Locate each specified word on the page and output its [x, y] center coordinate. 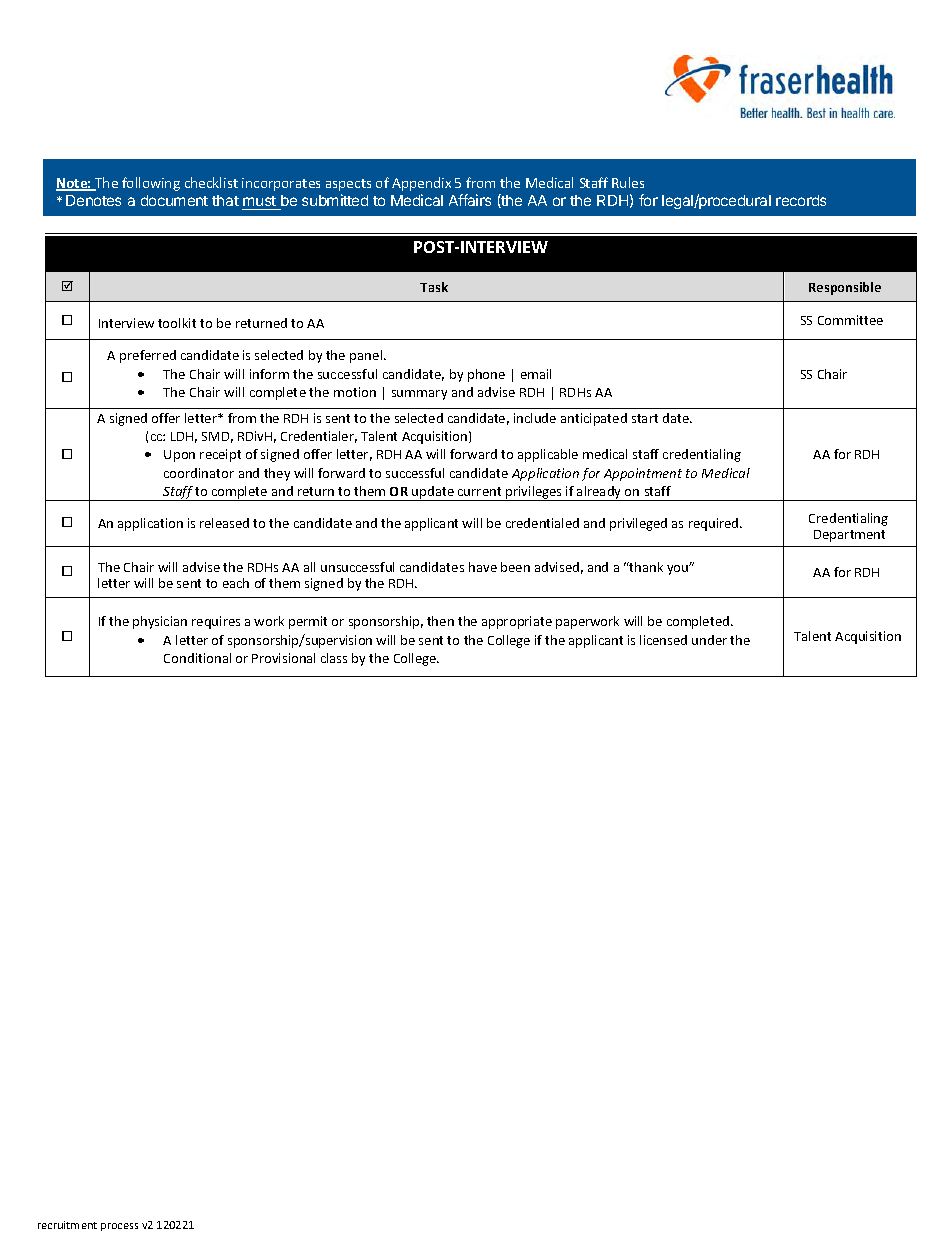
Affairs [470, 200]
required [715, 524]
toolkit [177, 323]
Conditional [197, 658]
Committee [850, 320]
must [260, 203]
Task [434, 287]
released [224, 523]
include [535, 418]
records [801, 200]
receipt [220, 455]
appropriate [517, 622]
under [709, 640]
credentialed [542, 523]
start [645, 418]
